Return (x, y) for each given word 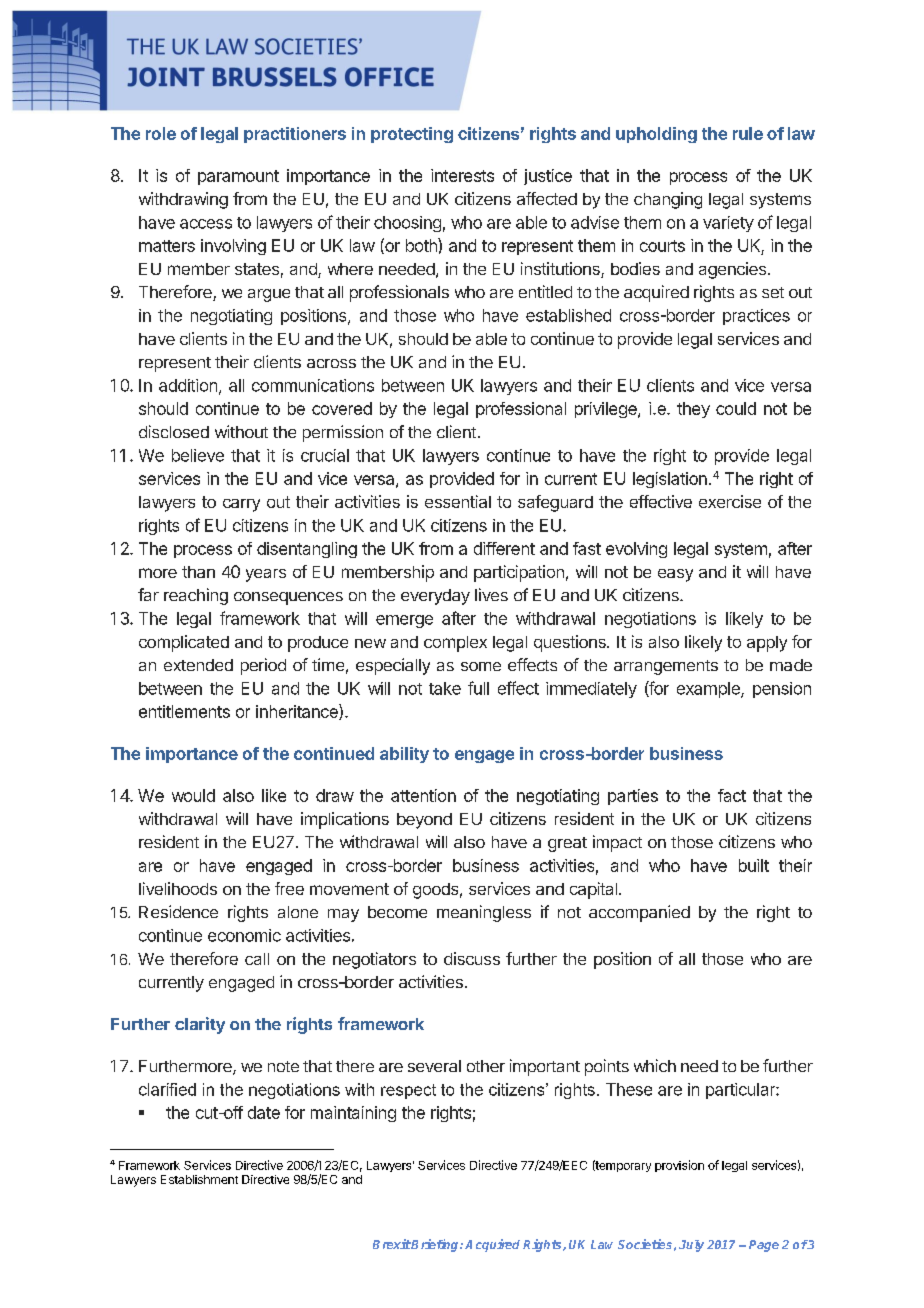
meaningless (484, 913)
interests (462, 175)
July (691, 1246)
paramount (238, 177)
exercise (730, 501)
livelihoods (178, 888)
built (754, 865)
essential (458, 501)
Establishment (199, 1179)
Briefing (435, 1245)
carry (241, 505)
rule (748, 133)
